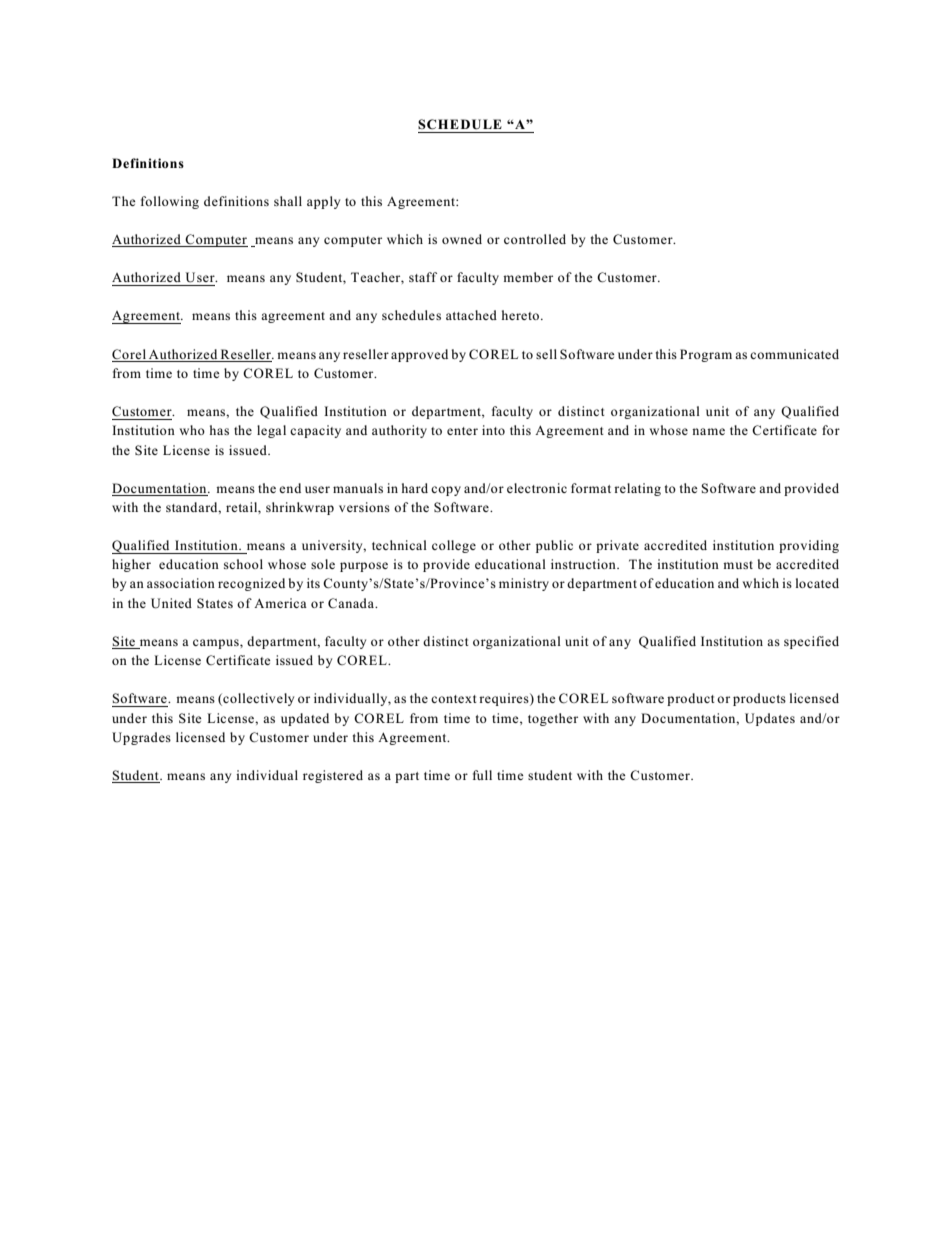 The image size is (952, 1233). Describe the element at coordinates (170, 202) in the page. I see `following` at that location.
